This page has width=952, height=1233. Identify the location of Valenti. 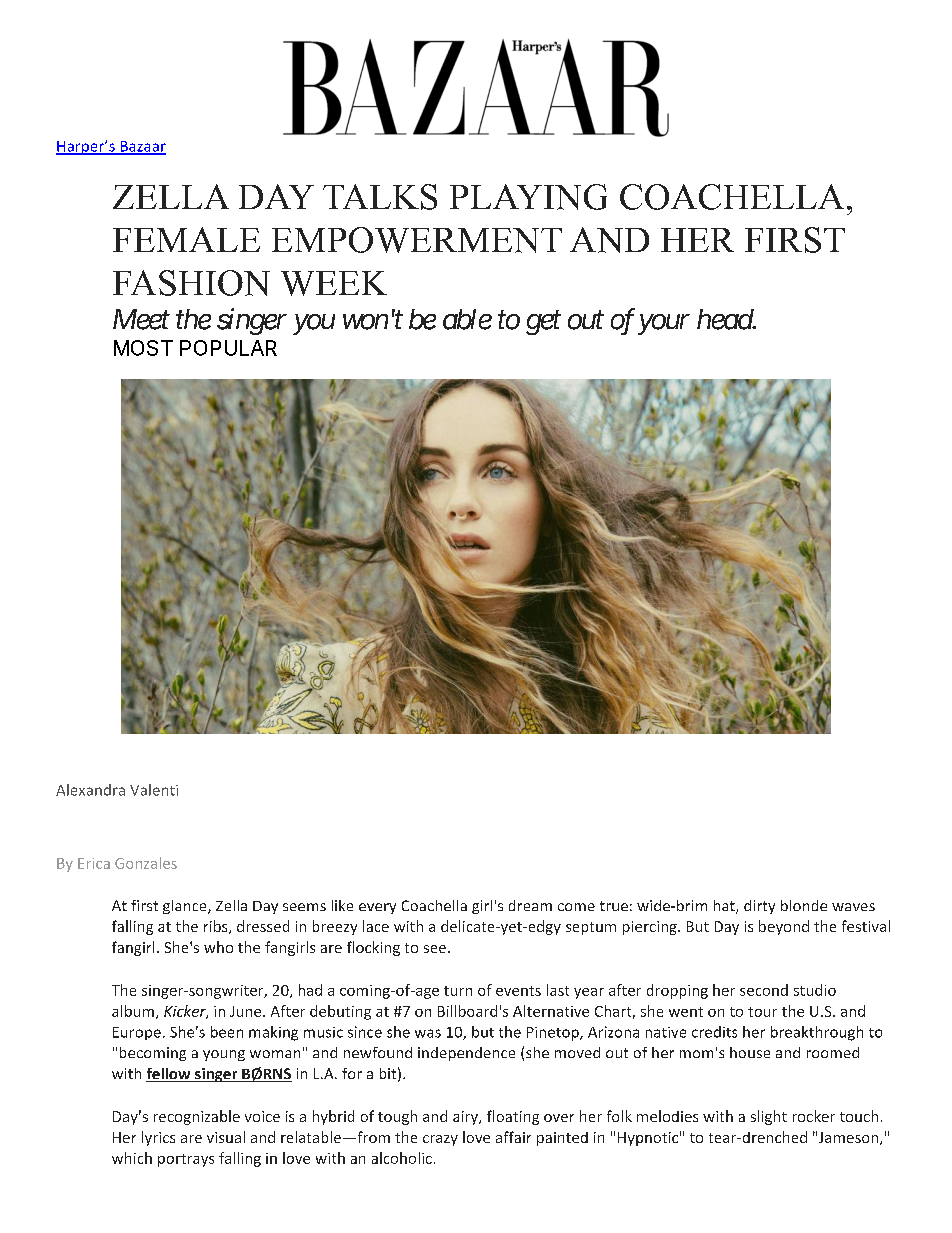
(154, 790).
